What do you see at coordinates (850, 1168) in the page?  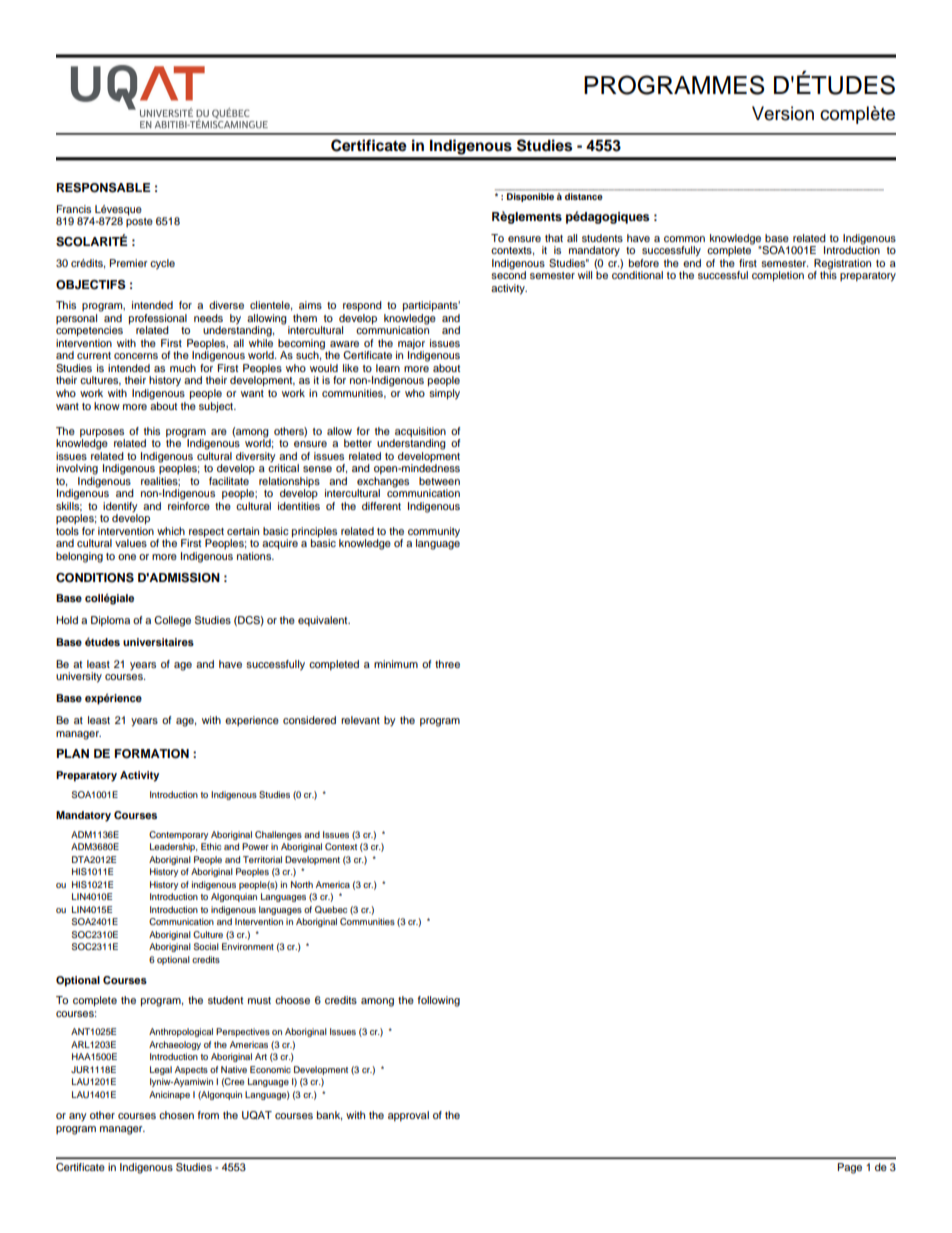 I see `Page` at bounding box center [850, 1168].
